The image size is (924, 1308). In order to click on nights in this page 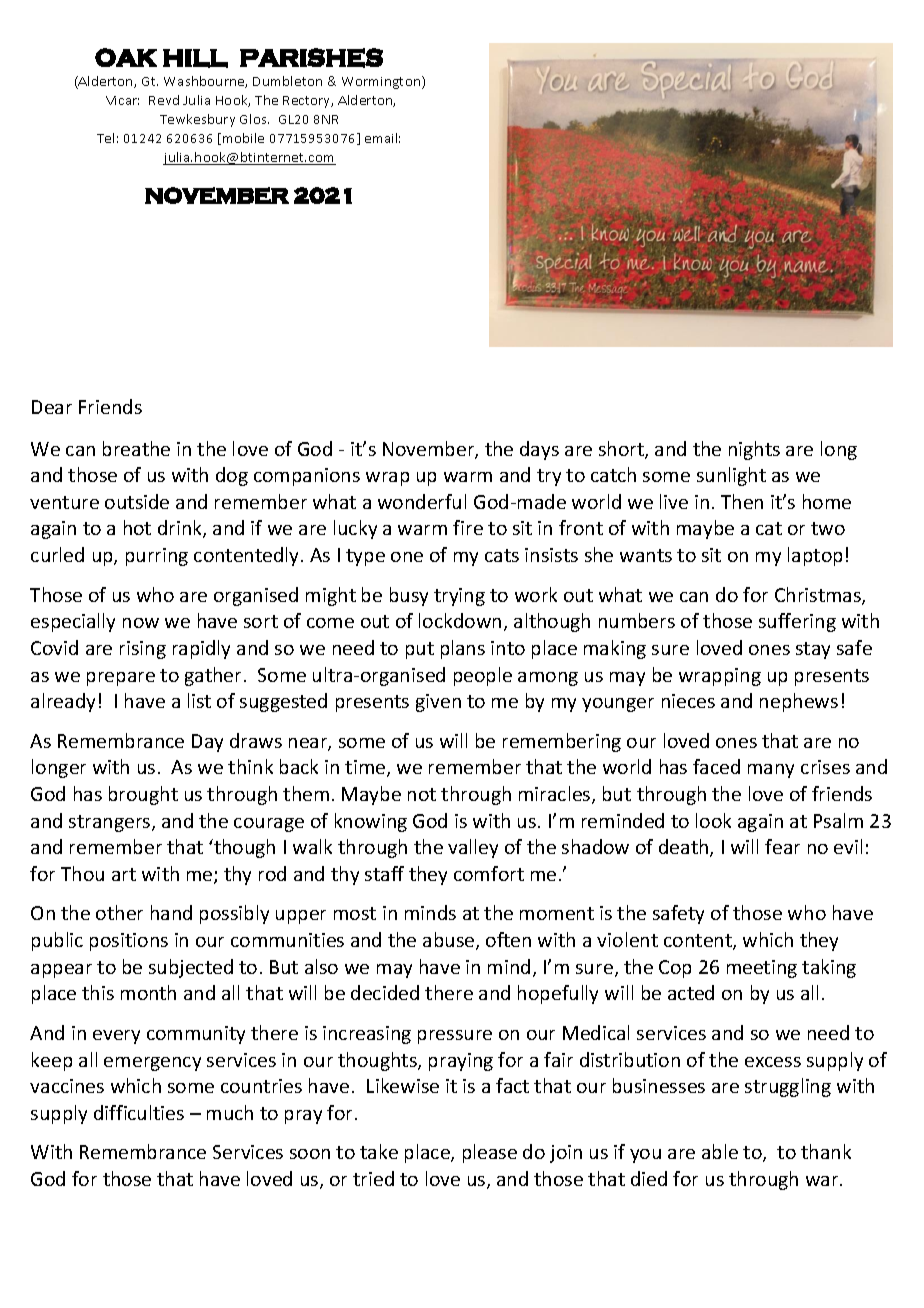, I will do `click(754, 450)`.
